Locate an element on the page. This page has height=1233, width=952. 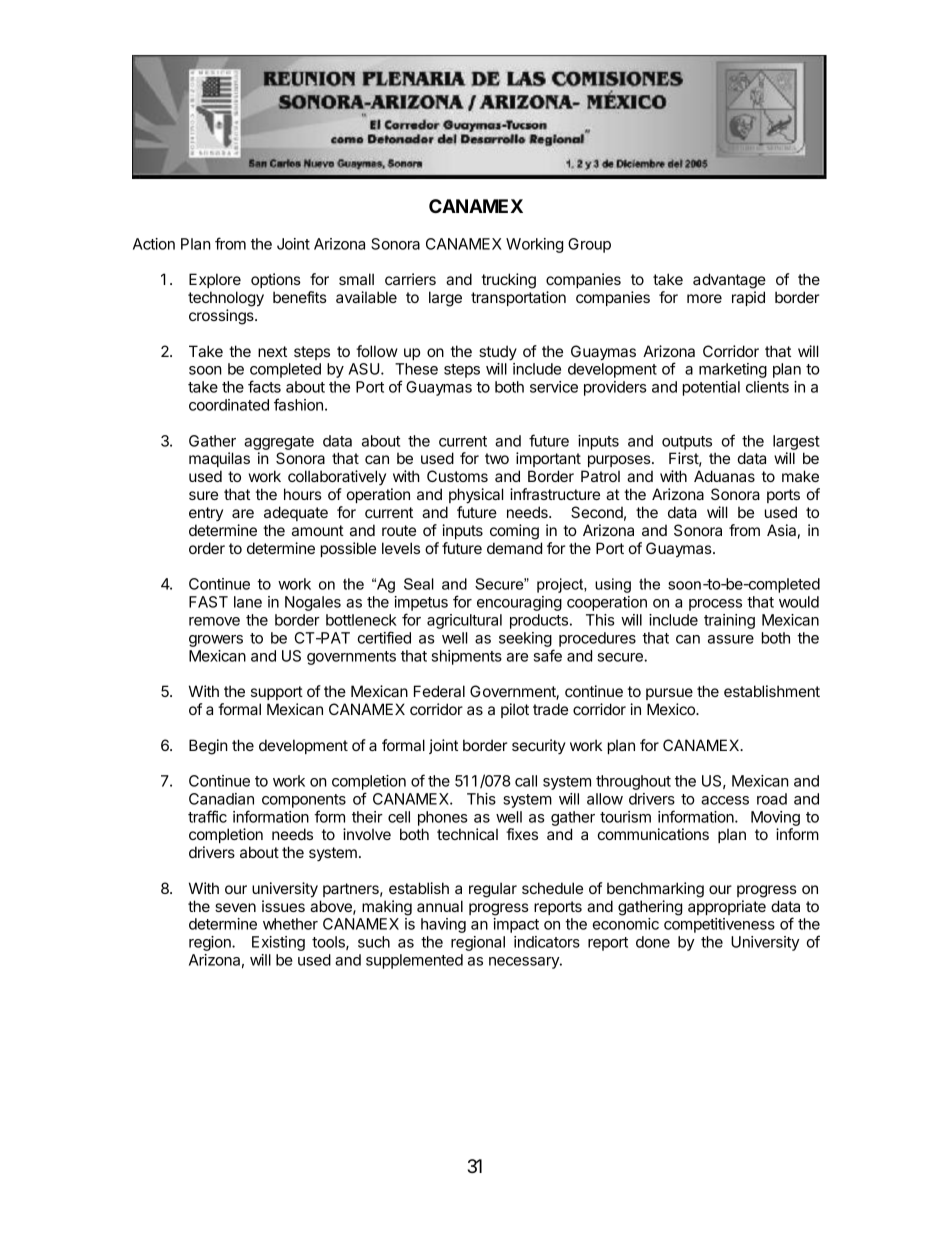
process is located at coordinates (715, 605).
